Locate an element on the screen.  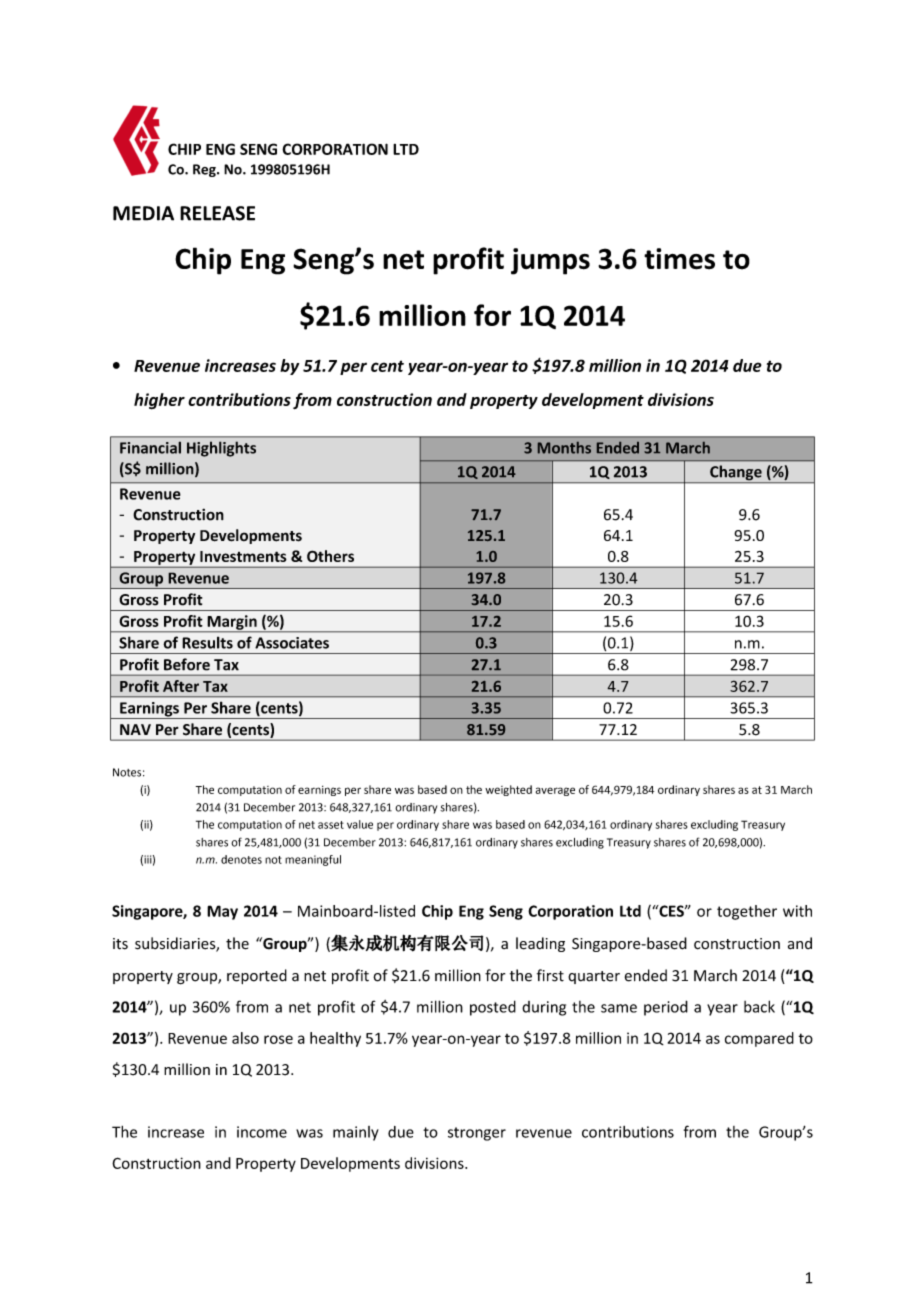
Before is located at coordinates (187, 664).
